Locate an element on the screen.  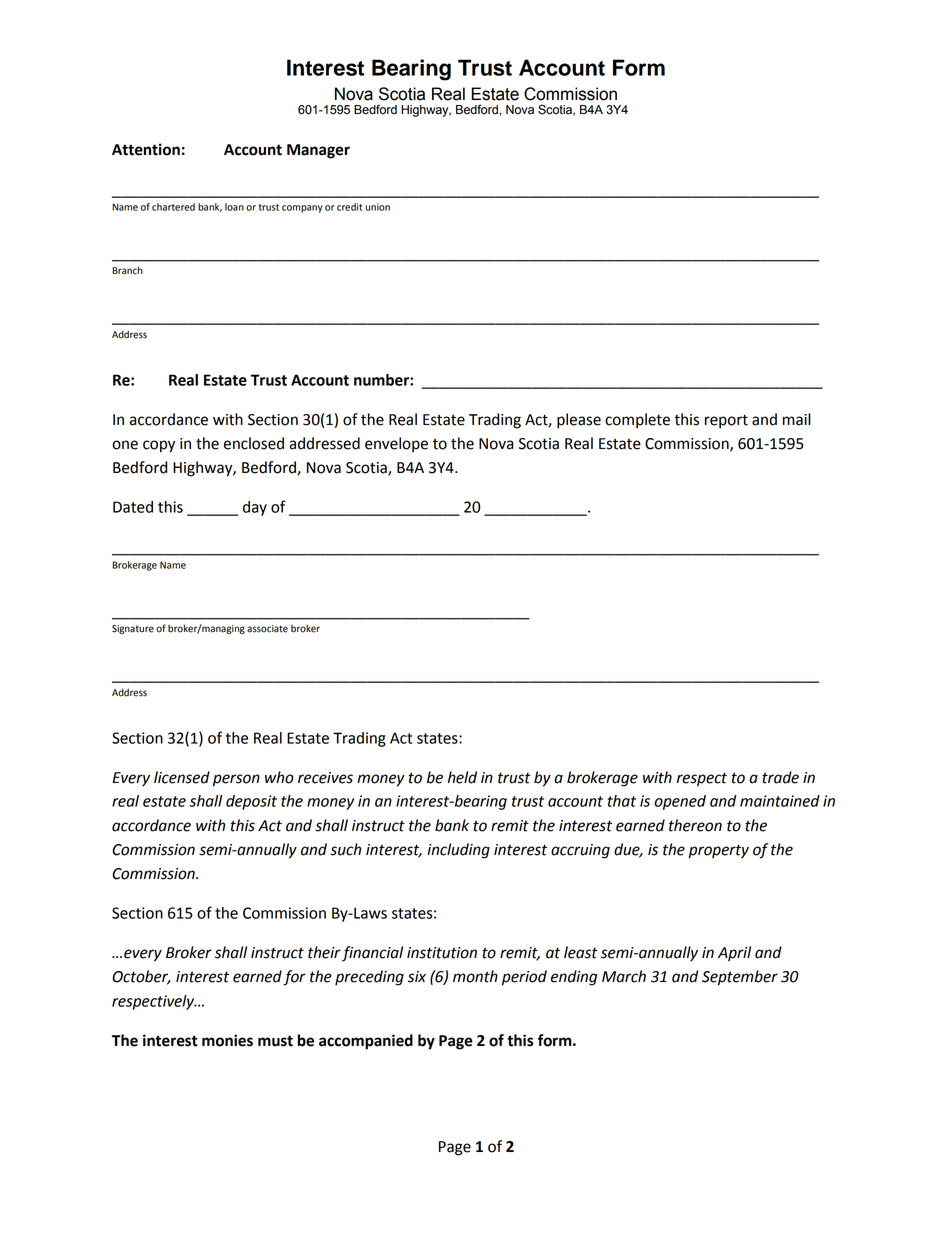
trade is located at coordinates (780, 777).
